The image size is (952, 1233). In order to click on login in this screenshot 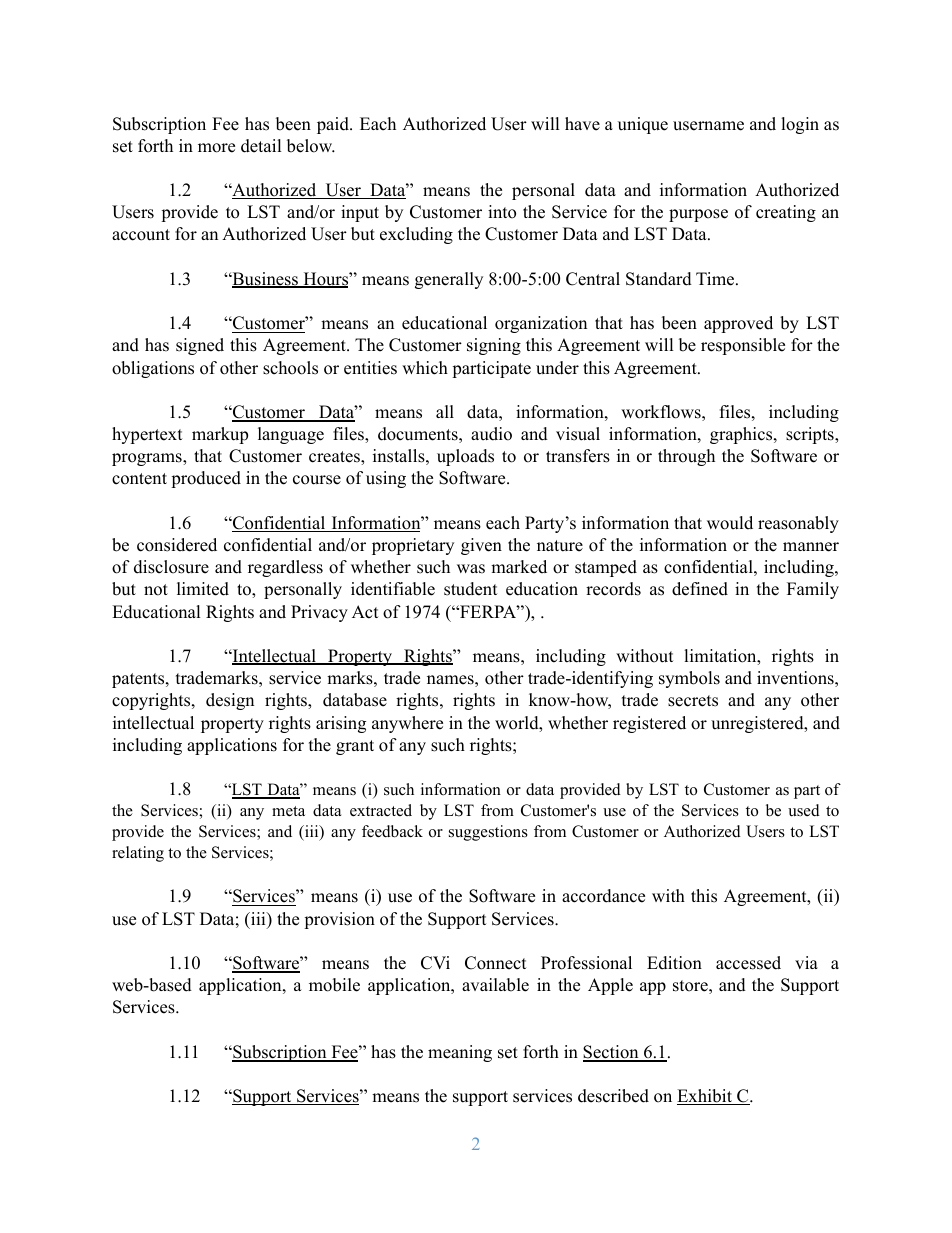, I will do `click(800, 125)`.
